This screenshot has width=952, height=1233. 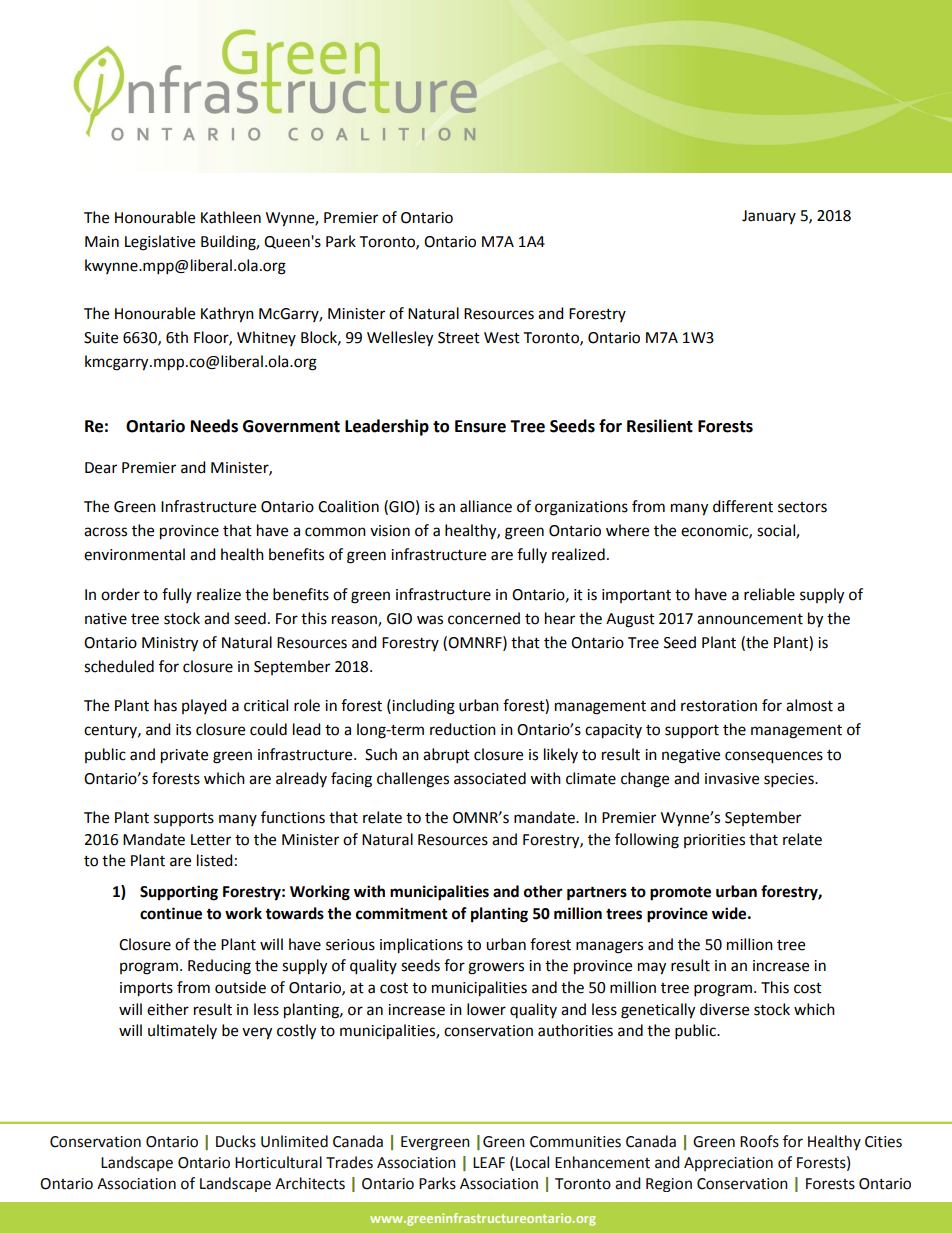 What do you see at coordinates (502, 338) in the screenshot?
I see `West` at bounding box center [502, 338].
